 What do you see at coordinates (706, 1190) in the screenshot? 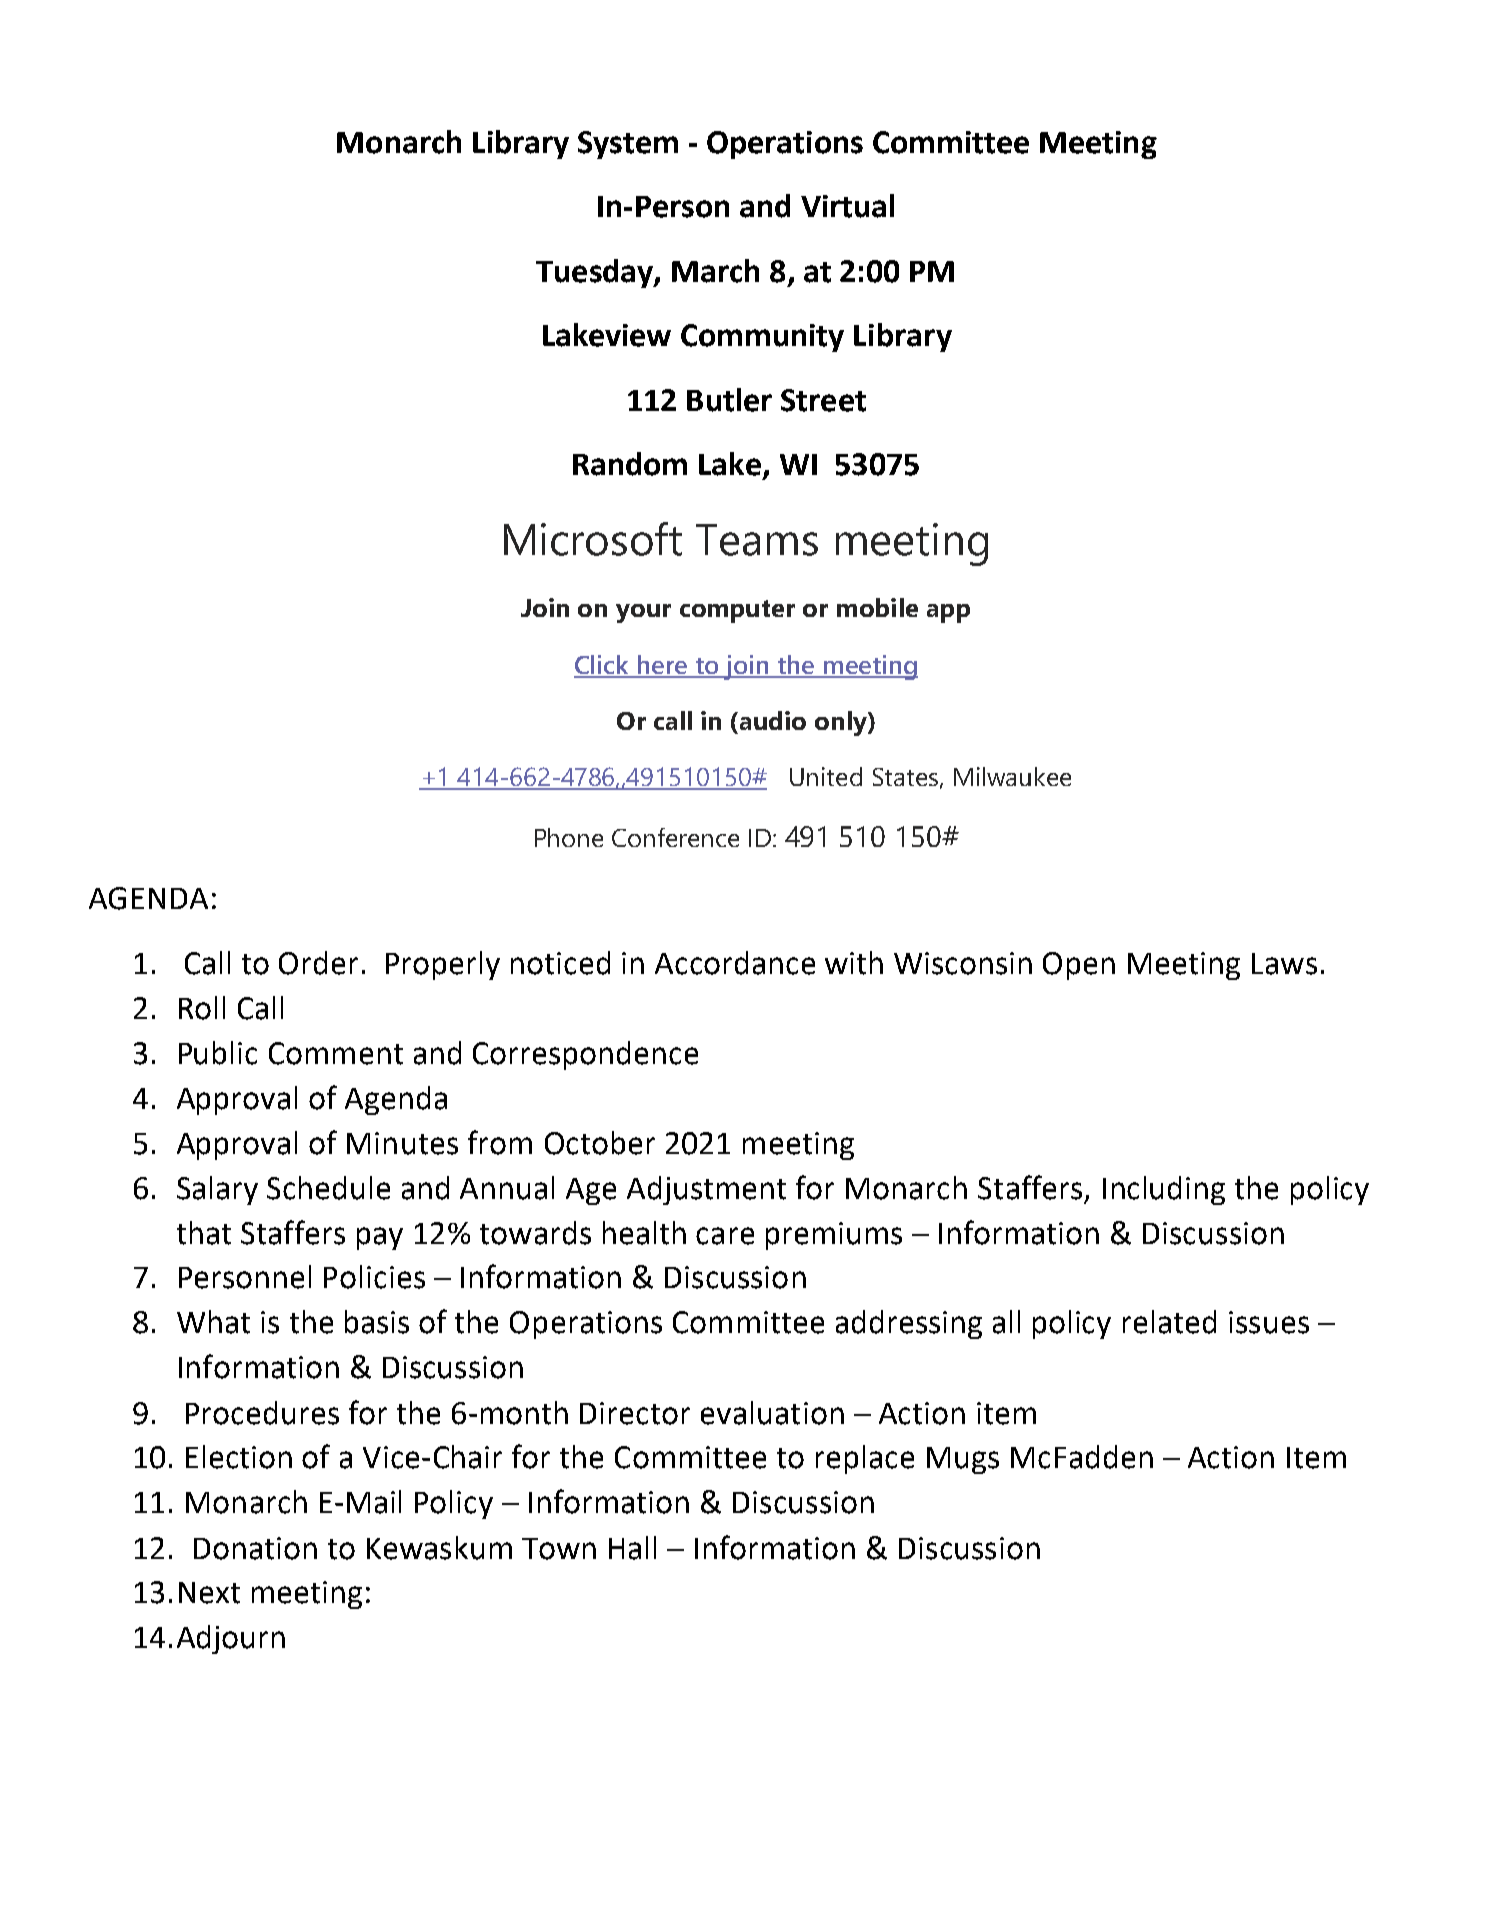
I see `Adjustment` at bounding box center [706, 1190].
